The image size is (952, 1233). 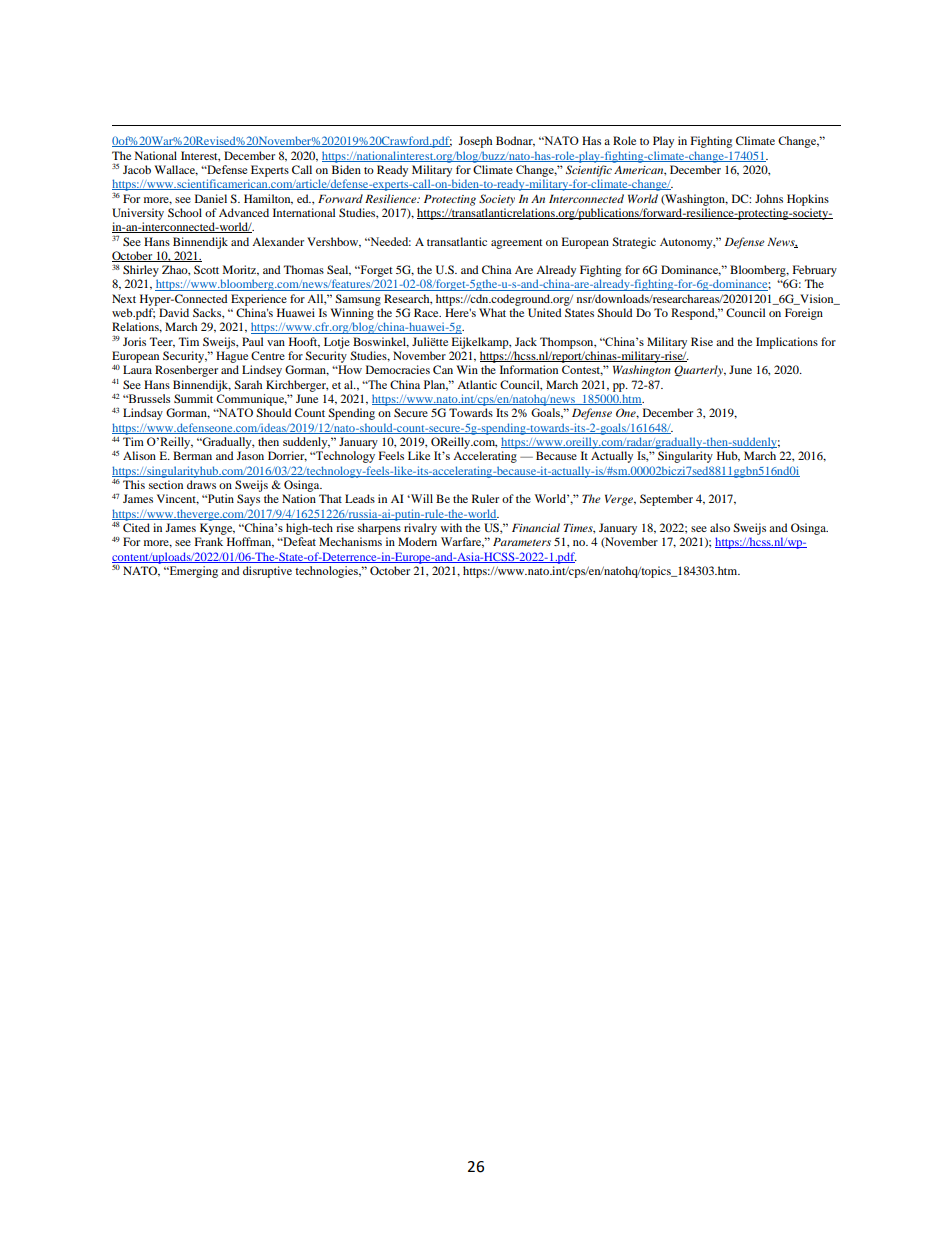 What do you see at coordinates (421, 498) in the document?
I see `Will` at bounding box center [421, 498].
